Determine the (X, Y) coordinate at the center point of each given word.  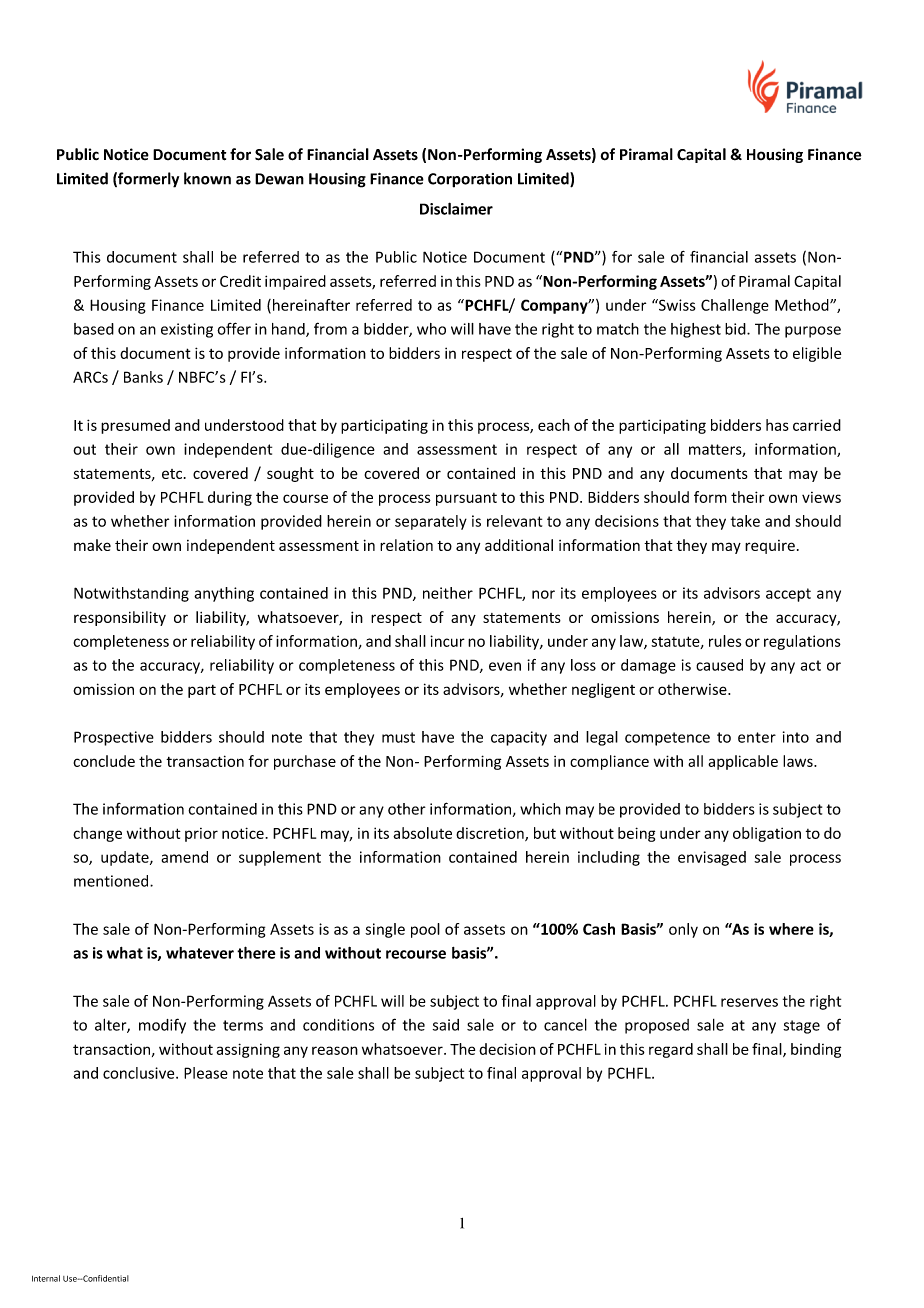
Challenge (735, 306)
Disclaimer (456, 208)
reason (335, 1050)
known (207, 178)
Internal (46, 1278)
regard (671, 1050)
